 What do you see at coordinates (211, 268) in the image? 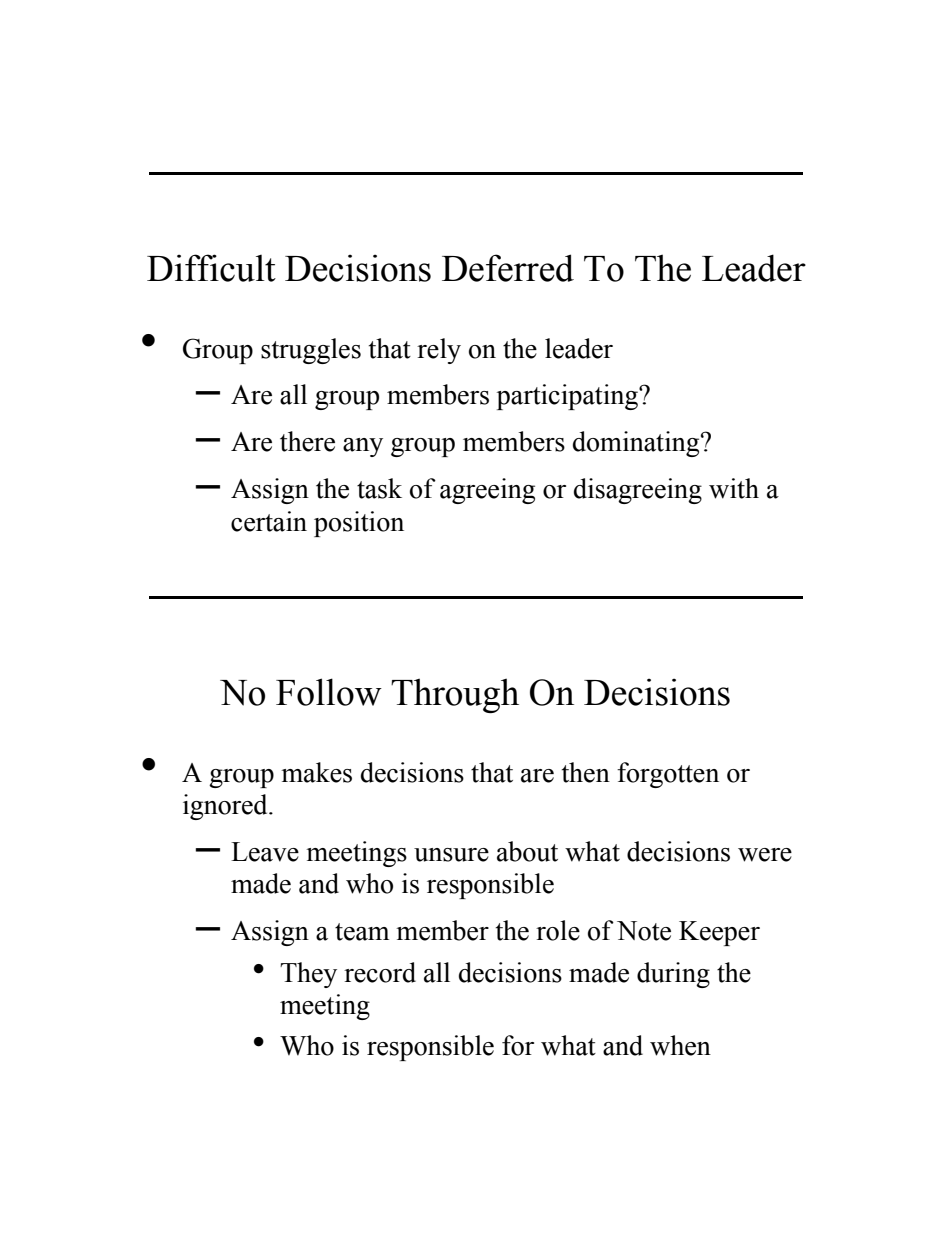
I see `Difficult` at bounding box center [211, 268].
